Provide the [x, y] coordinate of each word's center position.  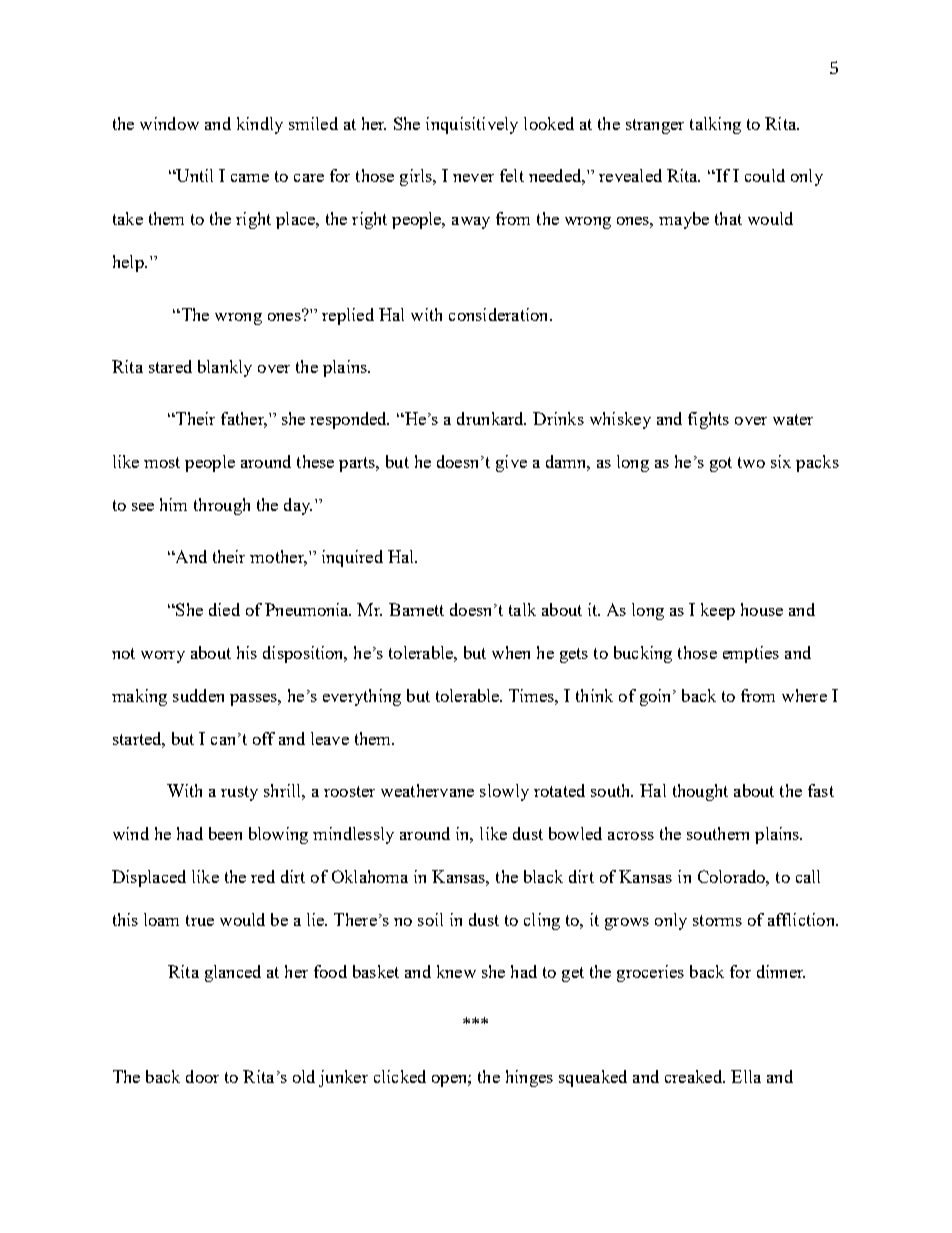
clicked [400, 1076]
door [202, 1076]
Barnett [416, 609]
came [250, 178]
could [765, 175]
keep [718, 611]
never [473, 178]
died [224, 609]
